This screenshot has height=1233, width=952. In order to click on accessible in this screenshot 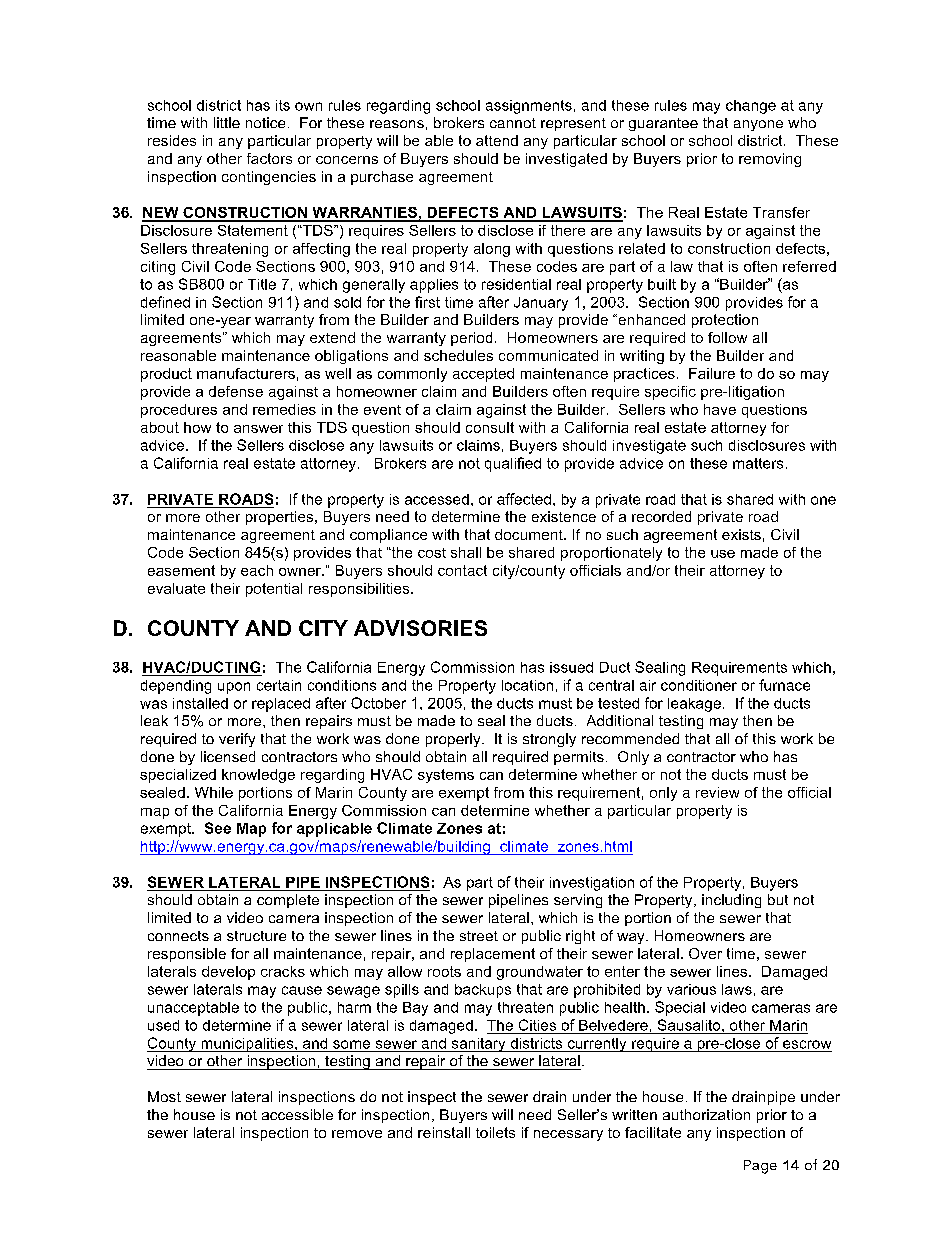, I will do `click(297, 1114)`.
